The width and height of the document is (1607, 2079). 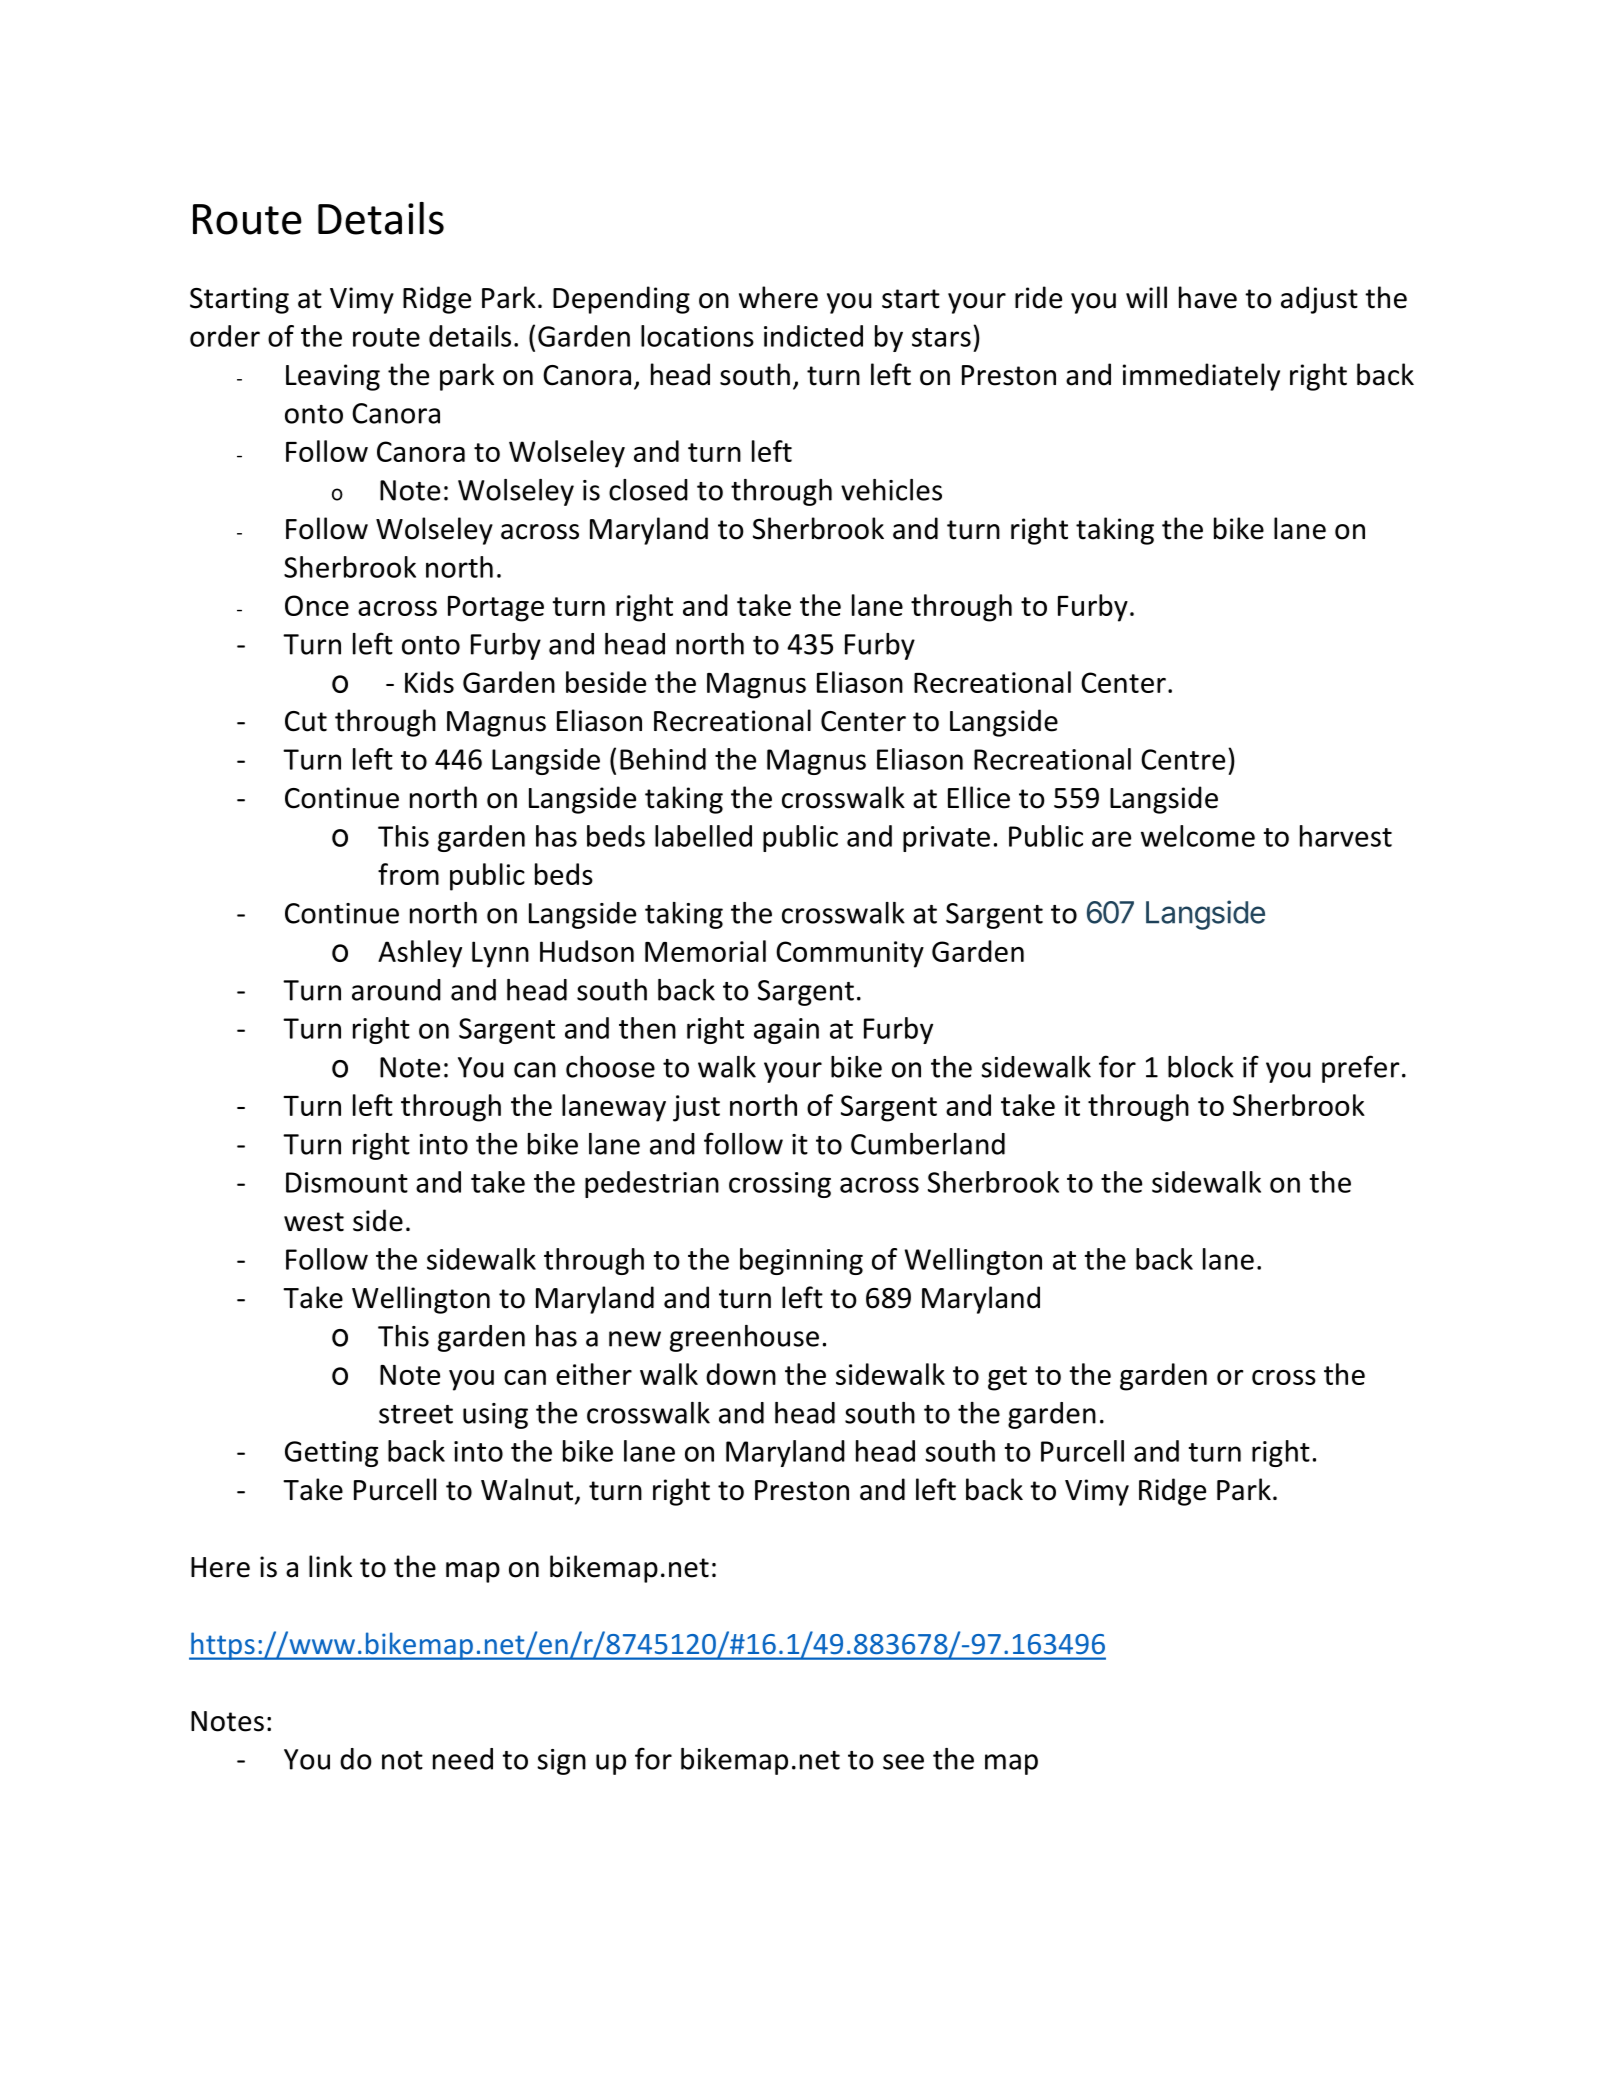 What do you see at coordinates (463, 1759) in the document?
I see `need` at bounding box center [463, 1759].
